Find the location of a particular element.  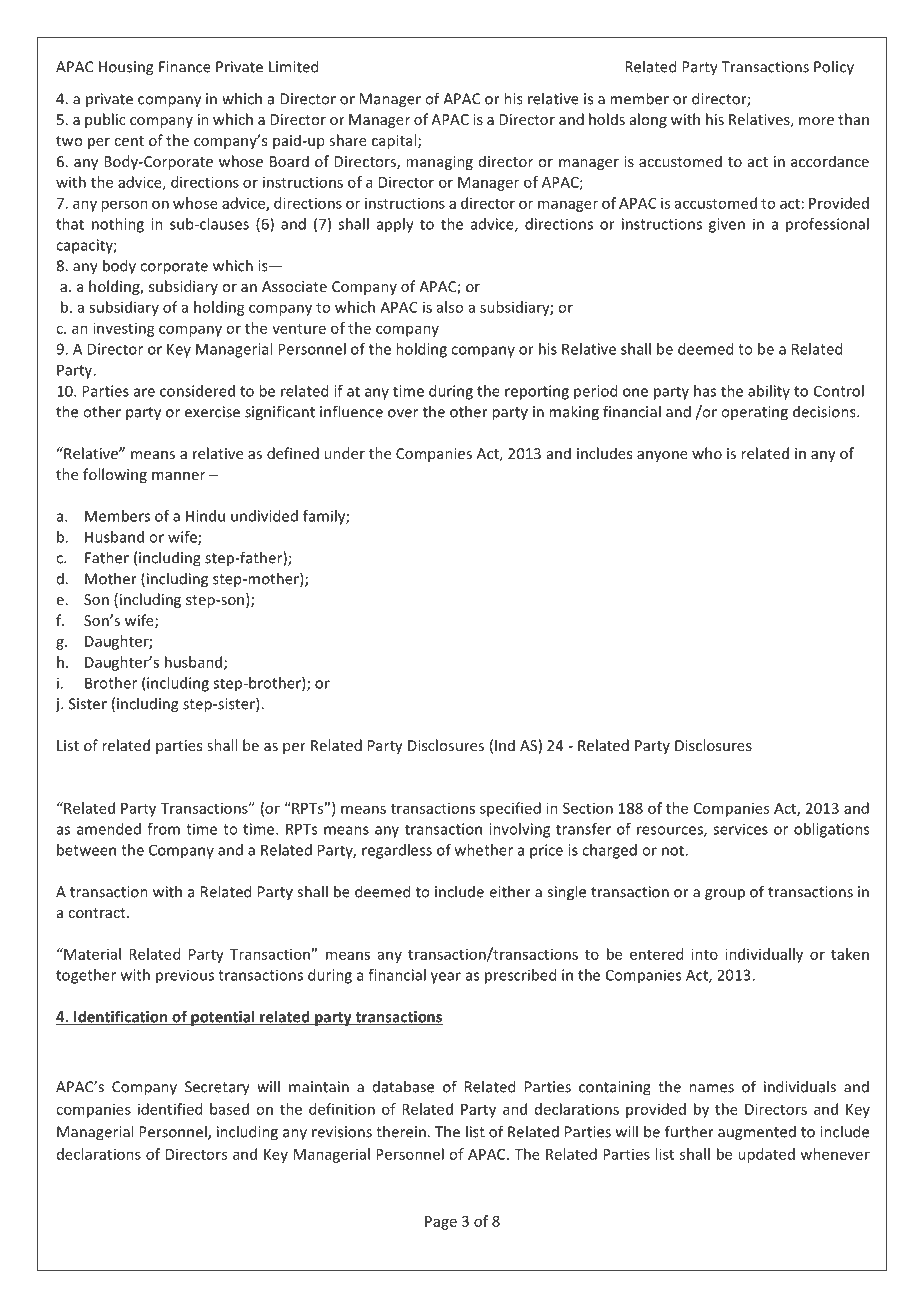

previous is located at coordinates (185, 976).
